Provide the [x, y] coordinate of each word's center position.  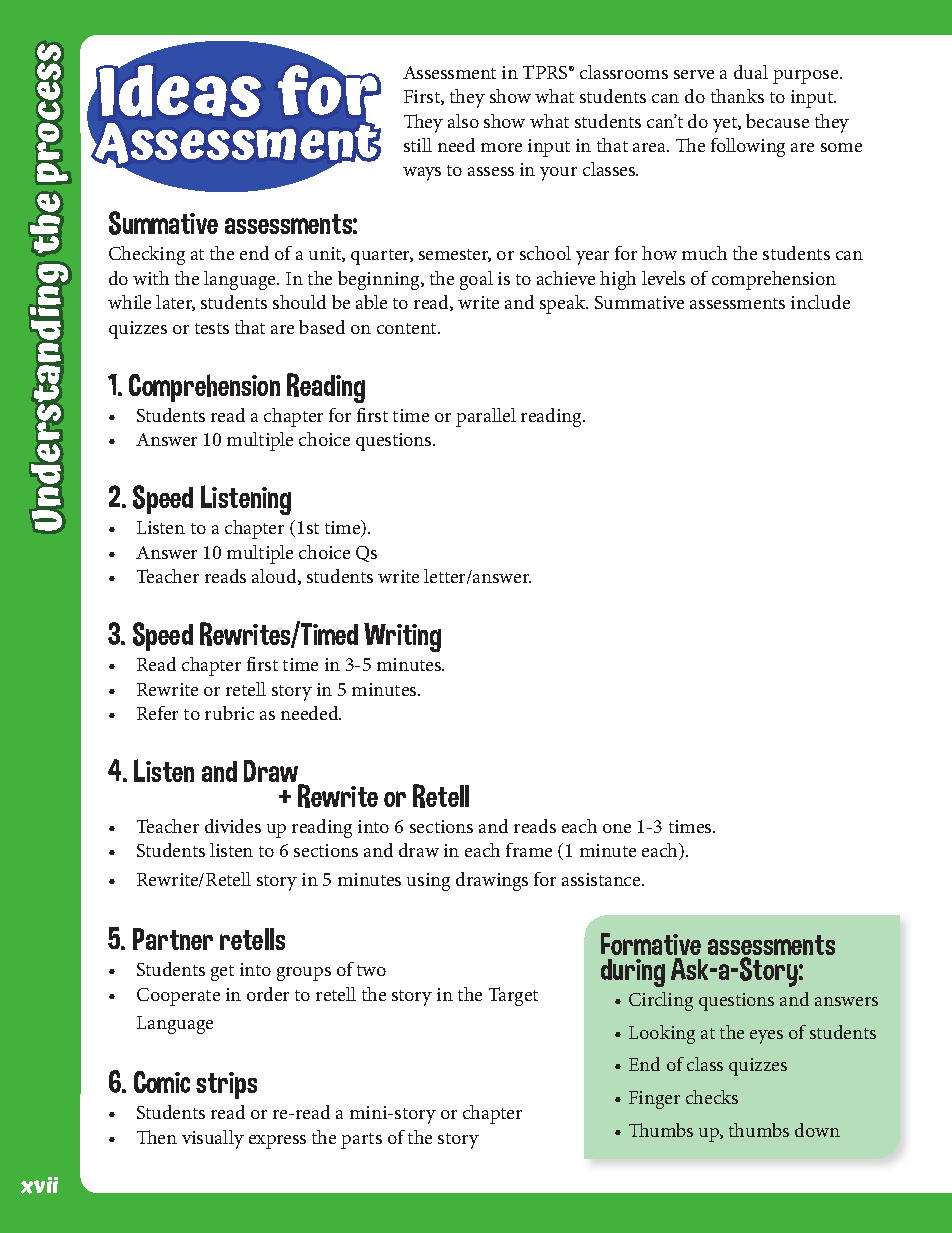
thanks [737, 96]
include [820, 302]
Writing [402, 637]
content [408, 328]
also [463, 121]
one [617, 828]
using [428, 882]
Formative [651, 944]
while [129, 302]
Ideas [179, 90]
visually [213, 1139]
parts [361, 1141]
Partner [173, 939]
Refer [157, 713]
